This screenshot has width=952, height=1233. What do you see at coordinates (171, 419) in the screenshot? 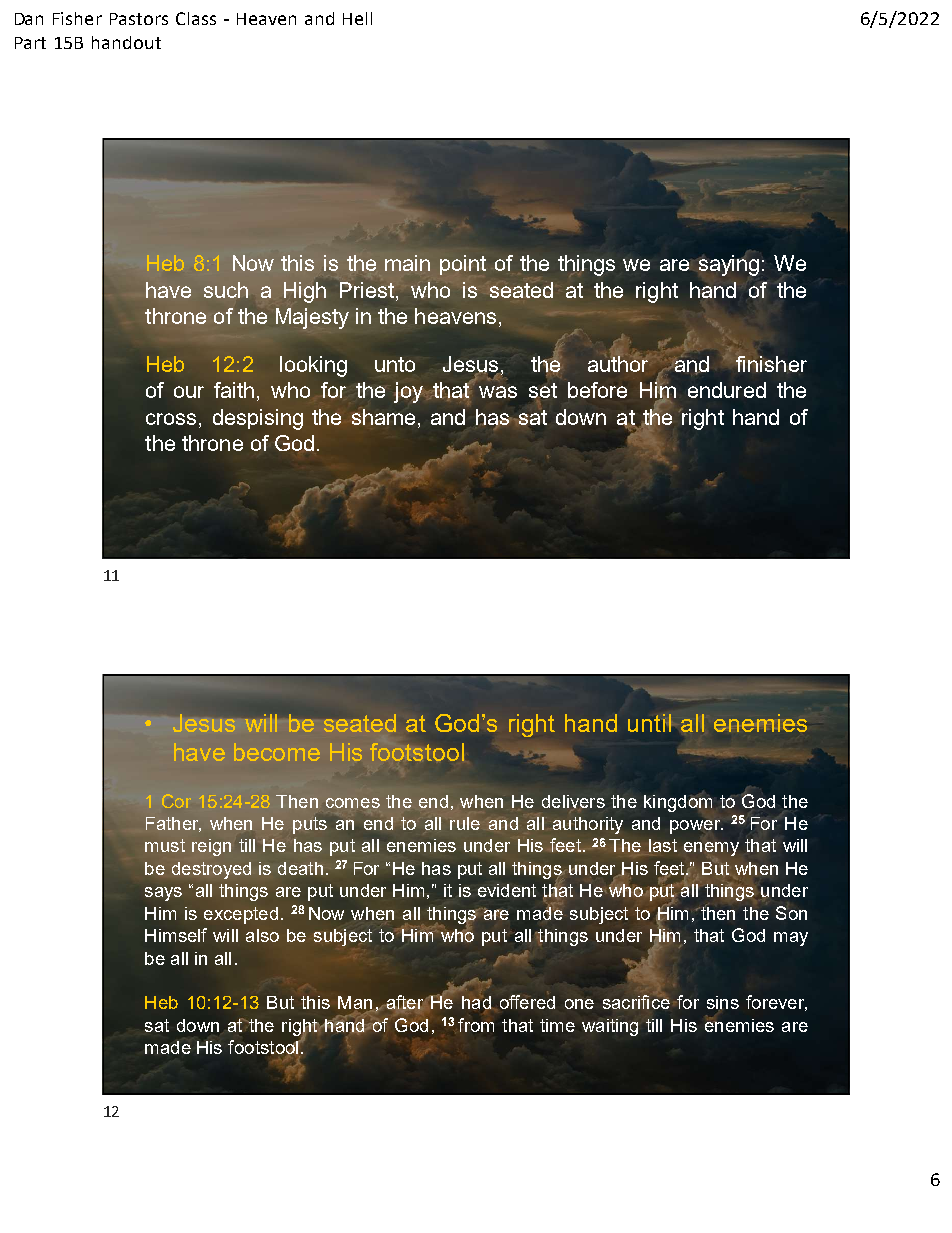
I see `cross` at bounding box center [171, 419].
